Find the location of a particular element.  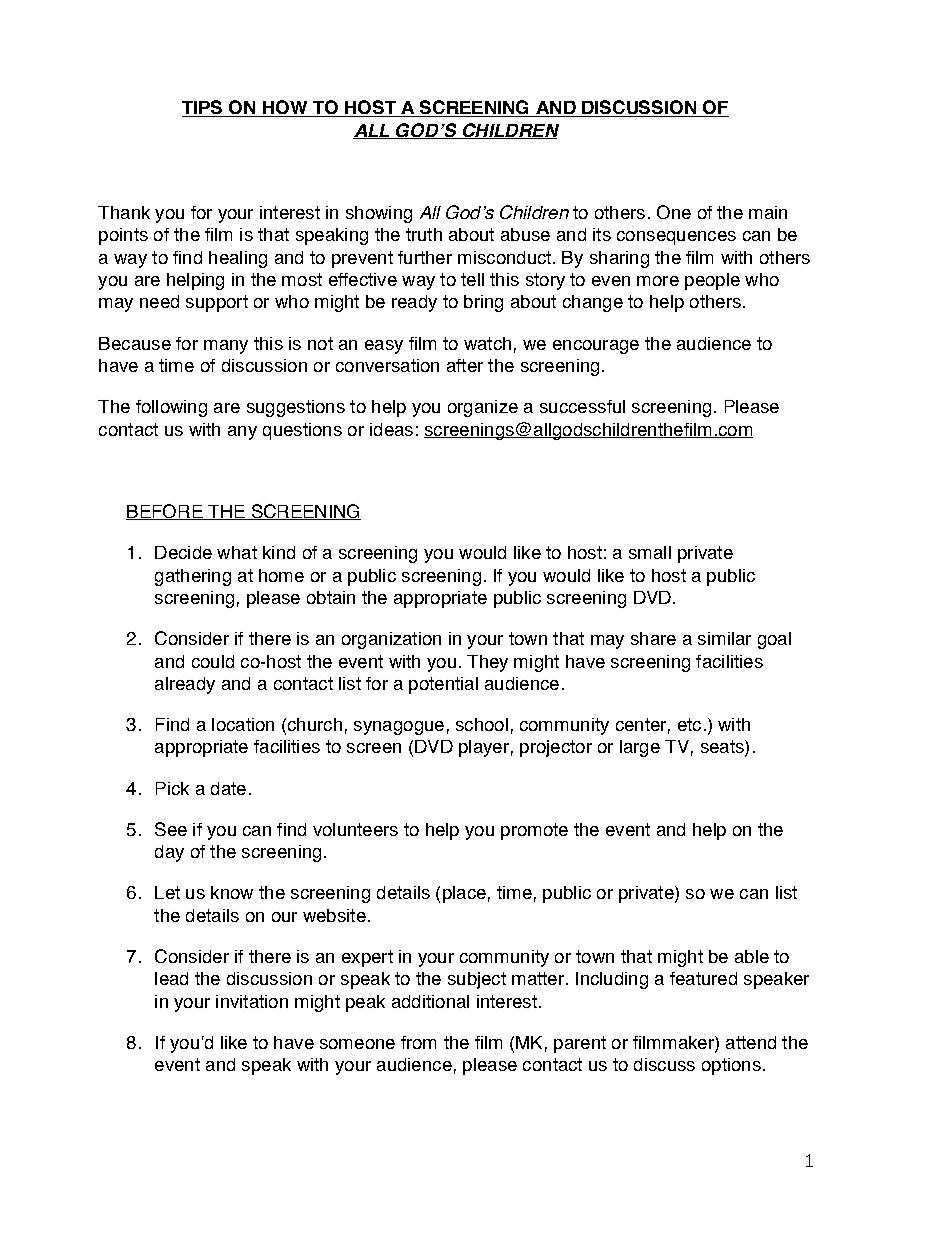

seats is located at coordinates (723, 748).
